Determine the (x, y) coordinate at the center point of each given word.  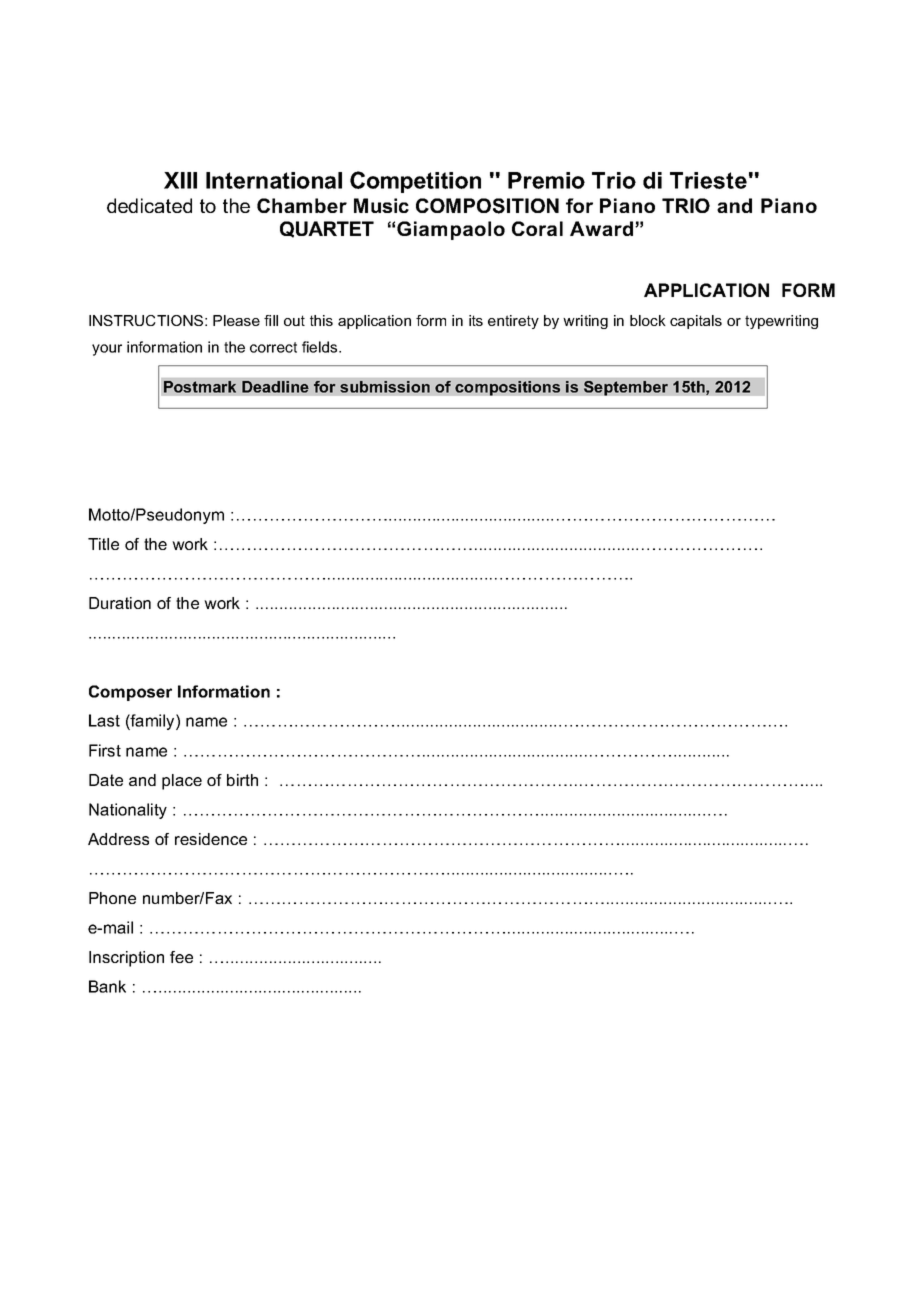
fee (181, 957)
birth (242, 780)
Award (601, 228)
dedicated (149, 205)
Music (381, 205)
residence (211, 839)
